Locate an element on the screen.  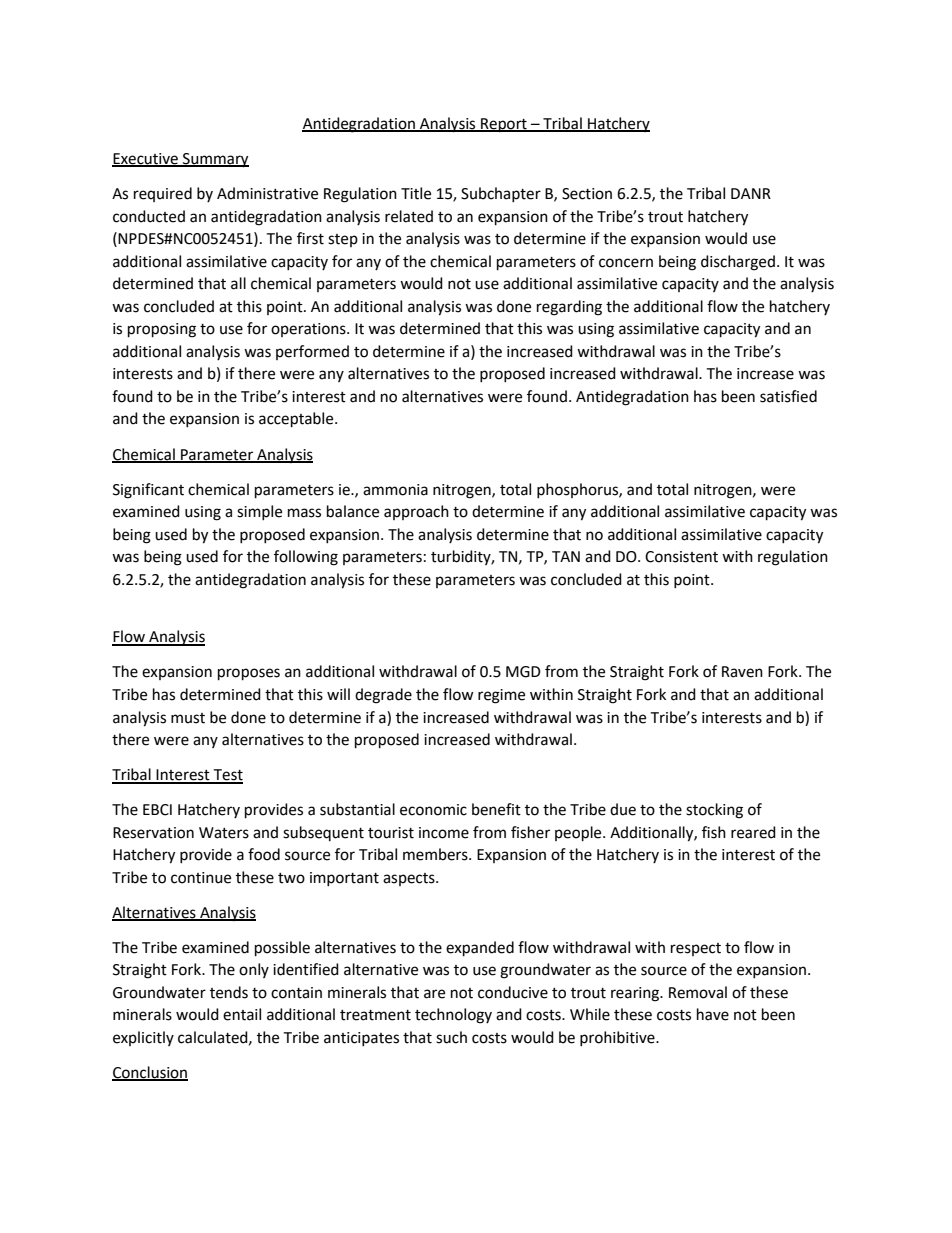
Summary is located at coordinates (215, 160).
